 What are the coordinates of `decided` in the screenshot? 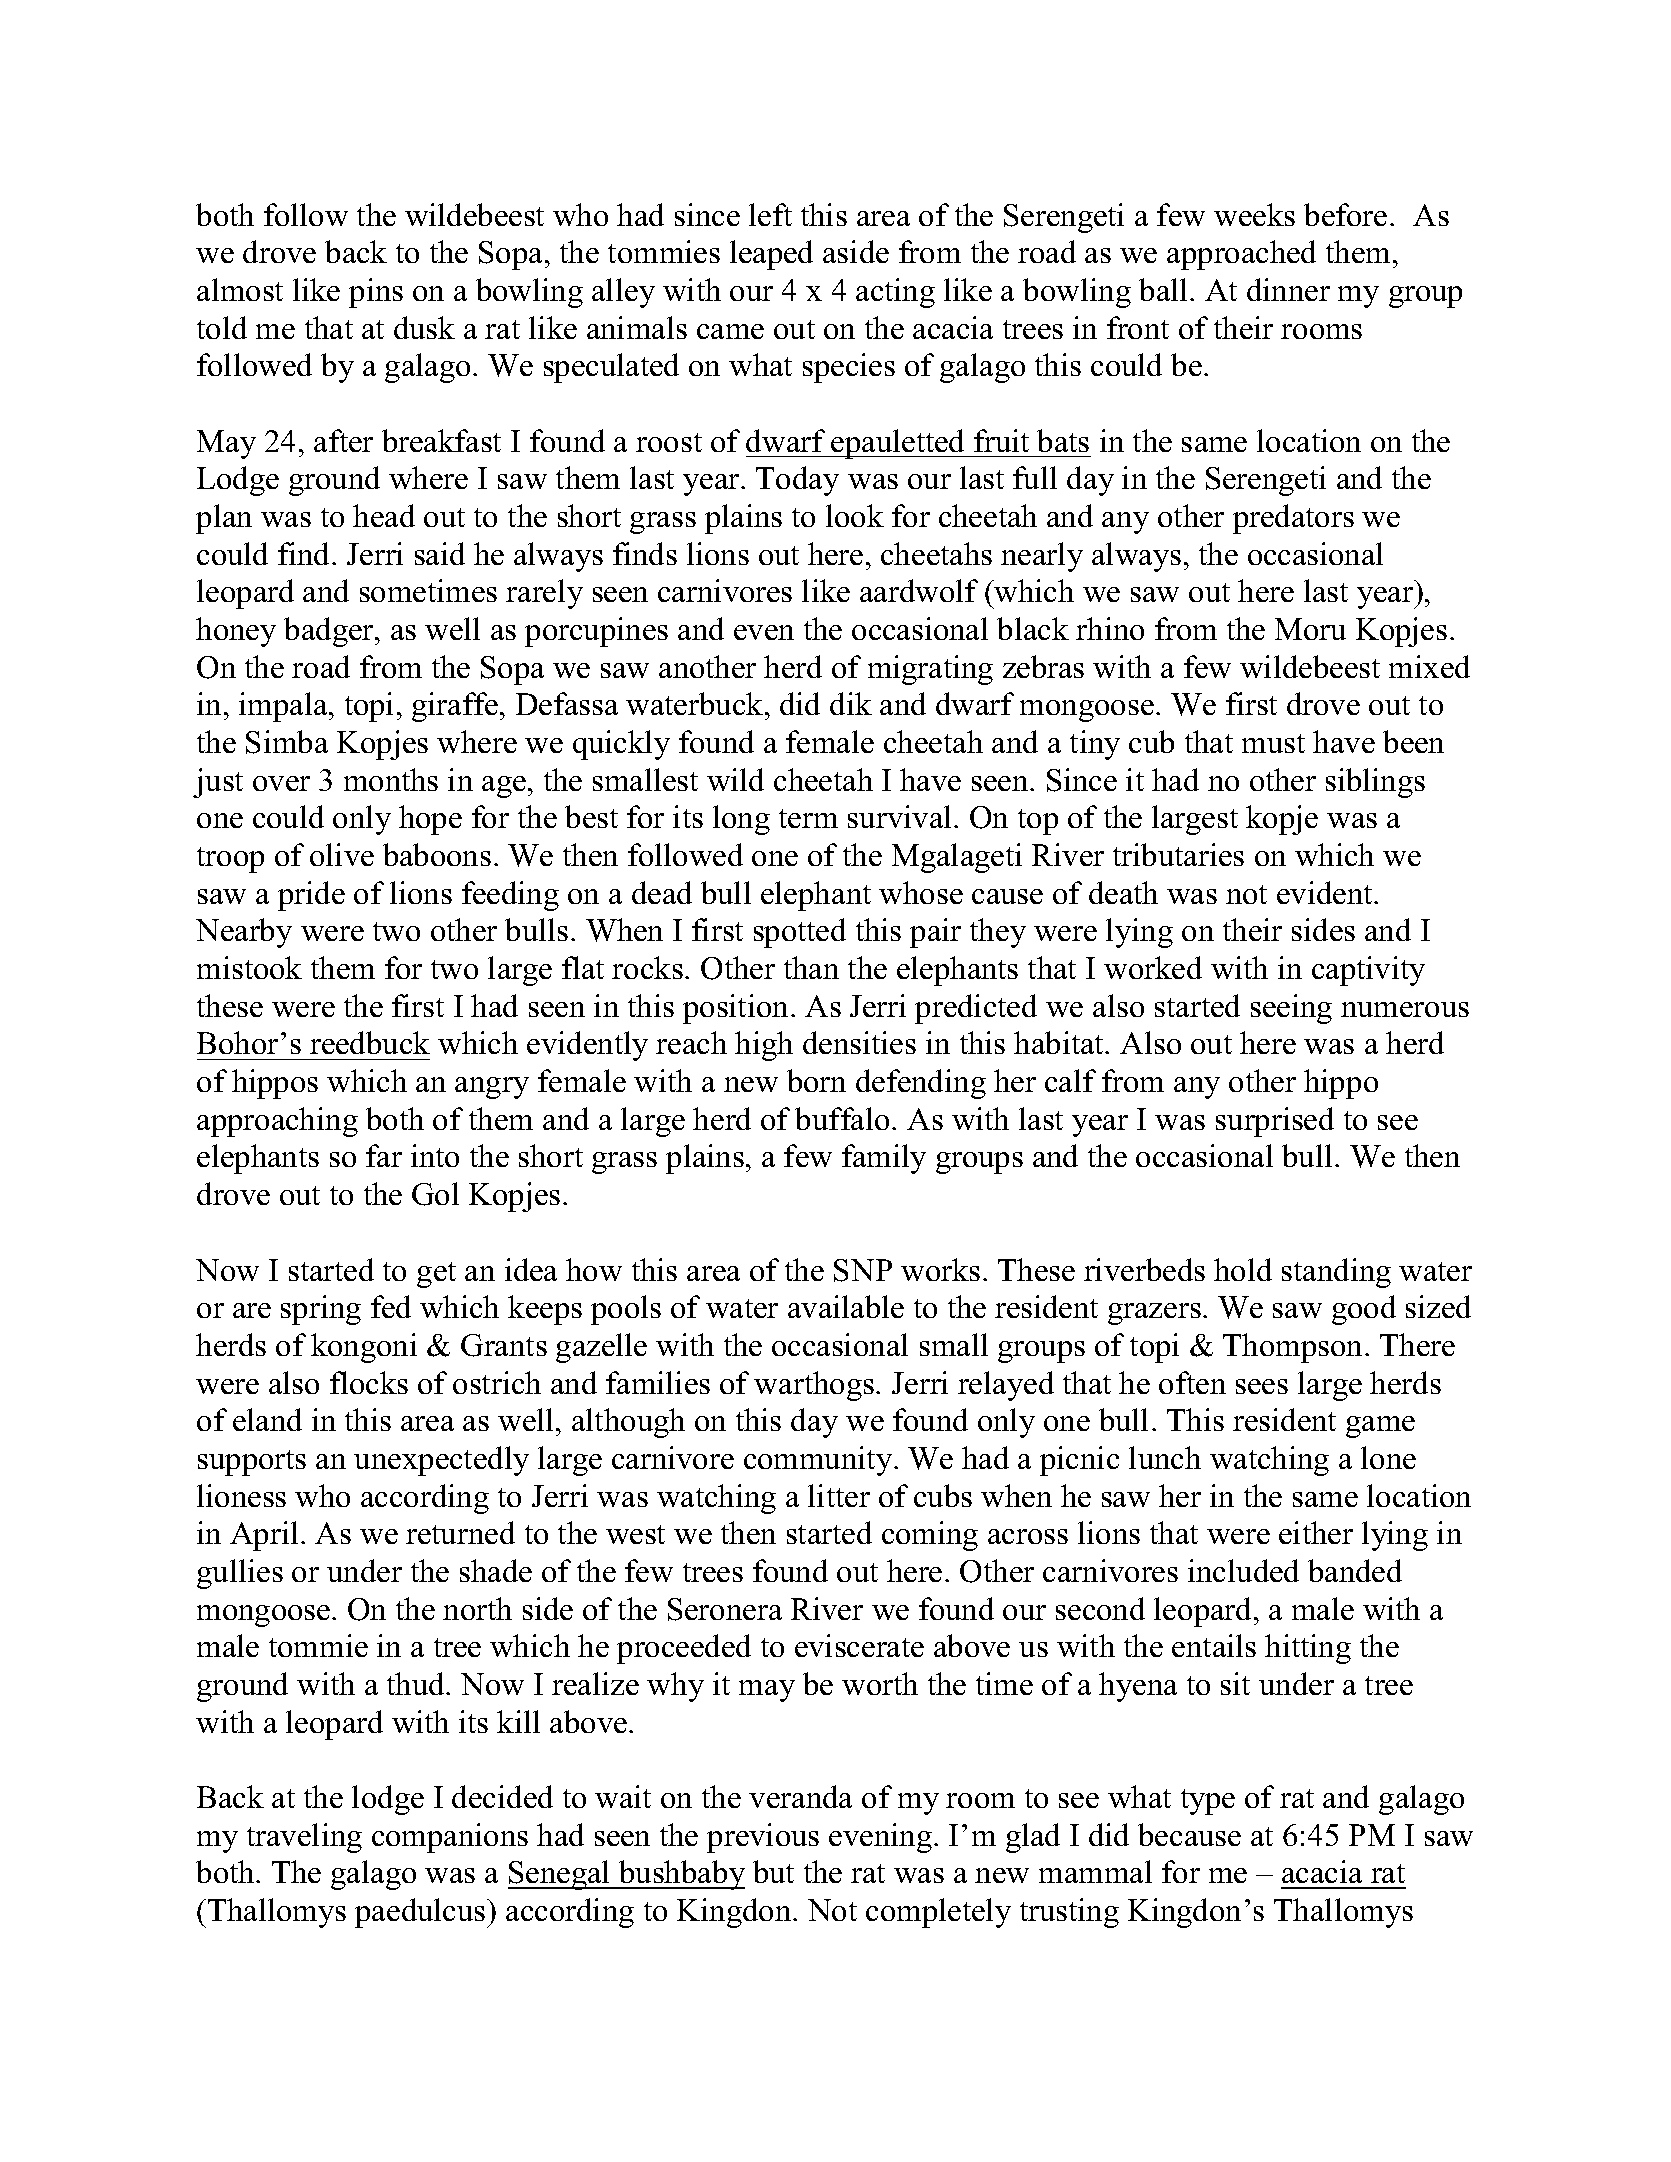 It's located at (502, 1796).
